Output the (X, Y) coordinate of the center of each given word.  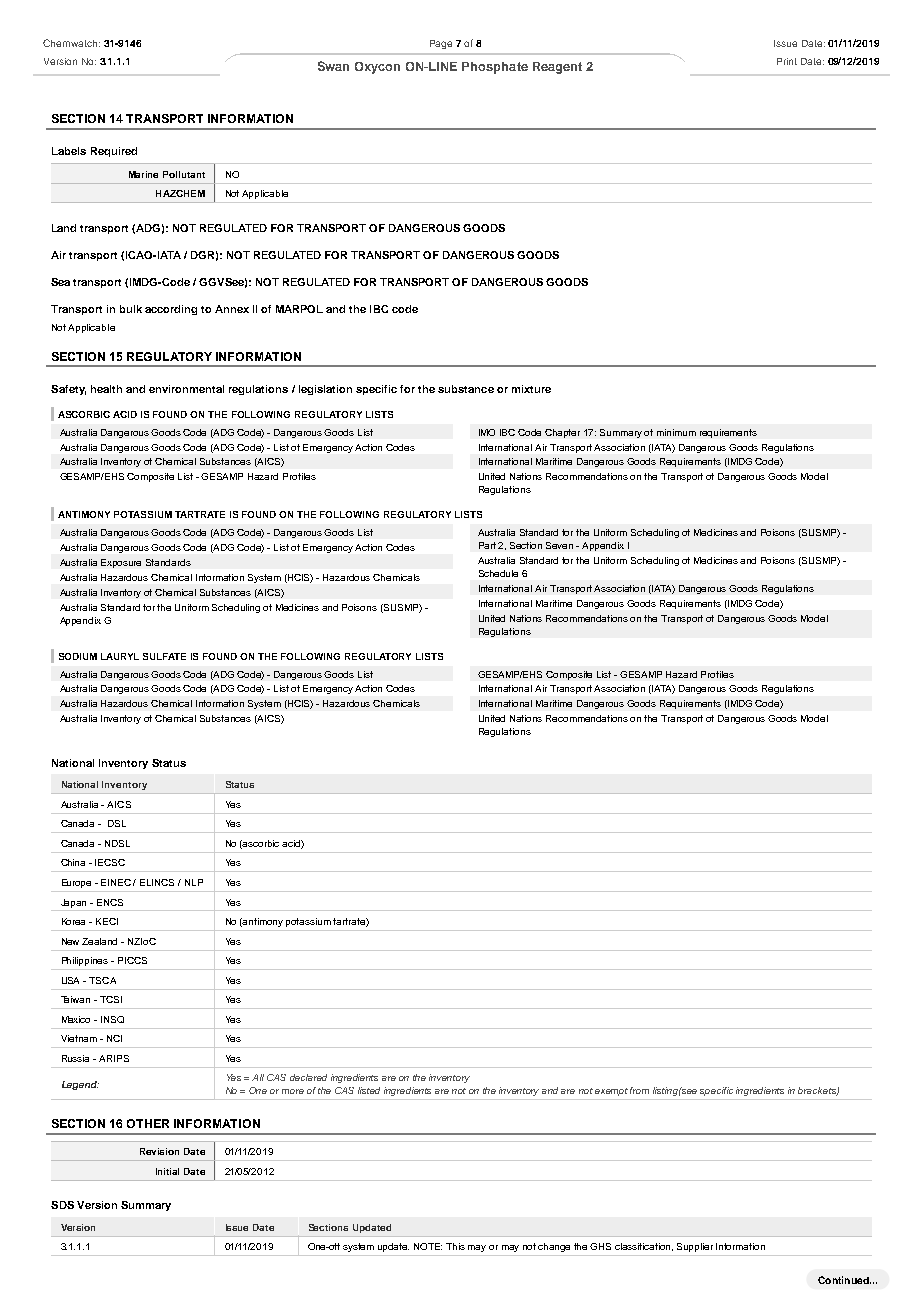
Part (487, 545)
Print (787, 61)
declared (308, 1077)
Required (114, 152)
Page (441, 44)
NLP (194, 882)
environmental (186, 389)
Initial (167, 1171)
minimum (676, 432)
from (639, 1090)
